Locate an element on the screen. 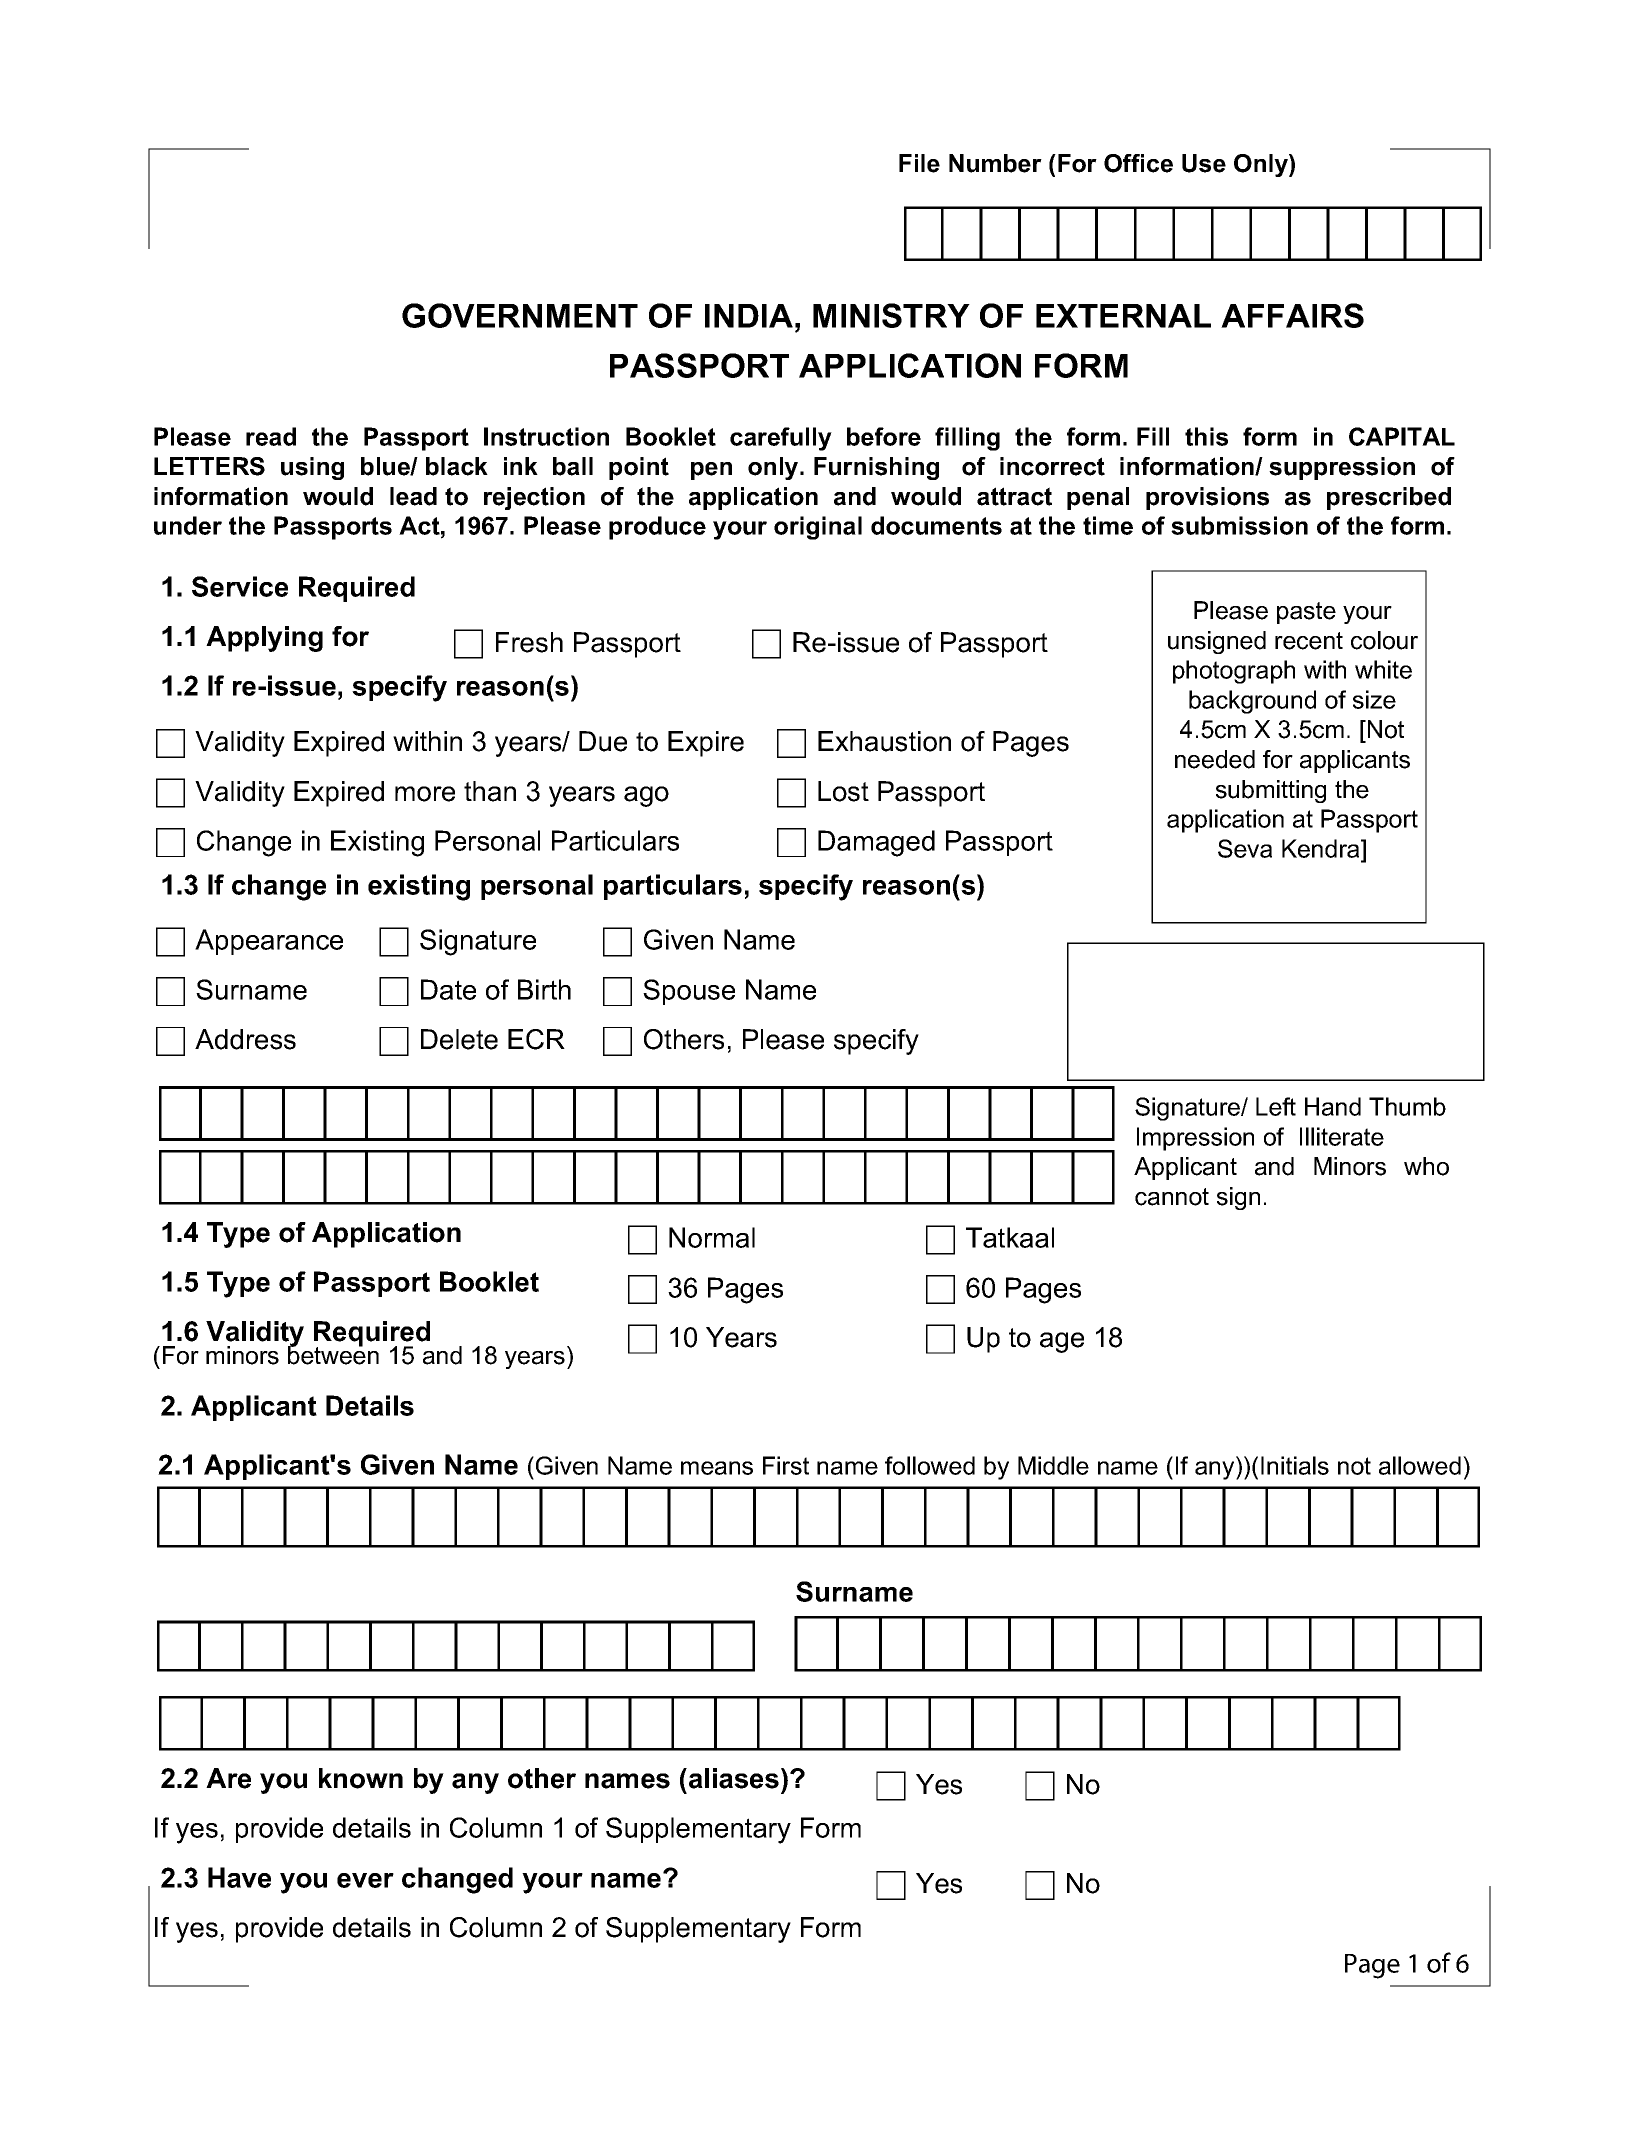  File is located at coordinates (919, 163).
